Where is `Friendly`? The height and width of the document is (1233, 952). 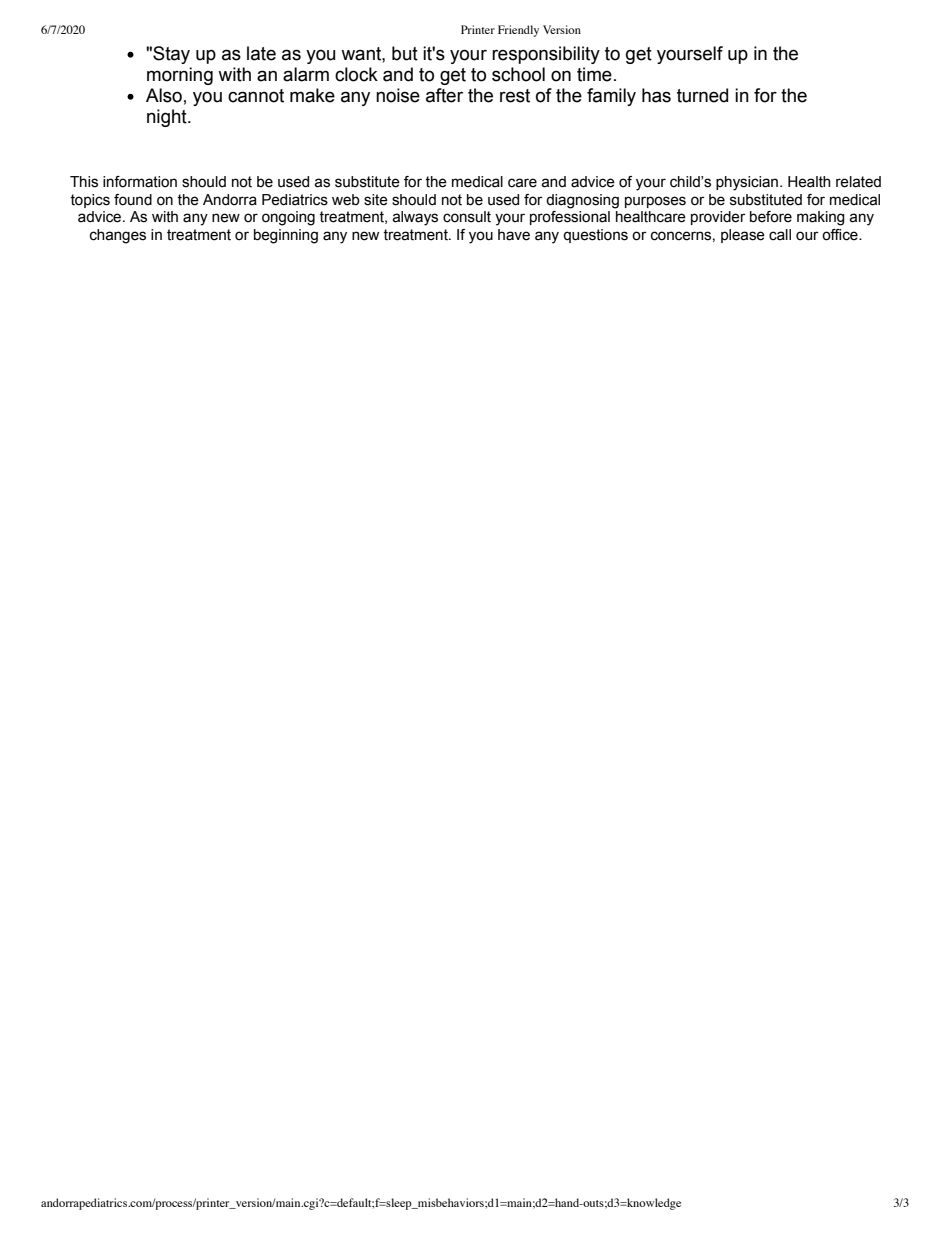 Friendly is located at coordinates (518, 31).
